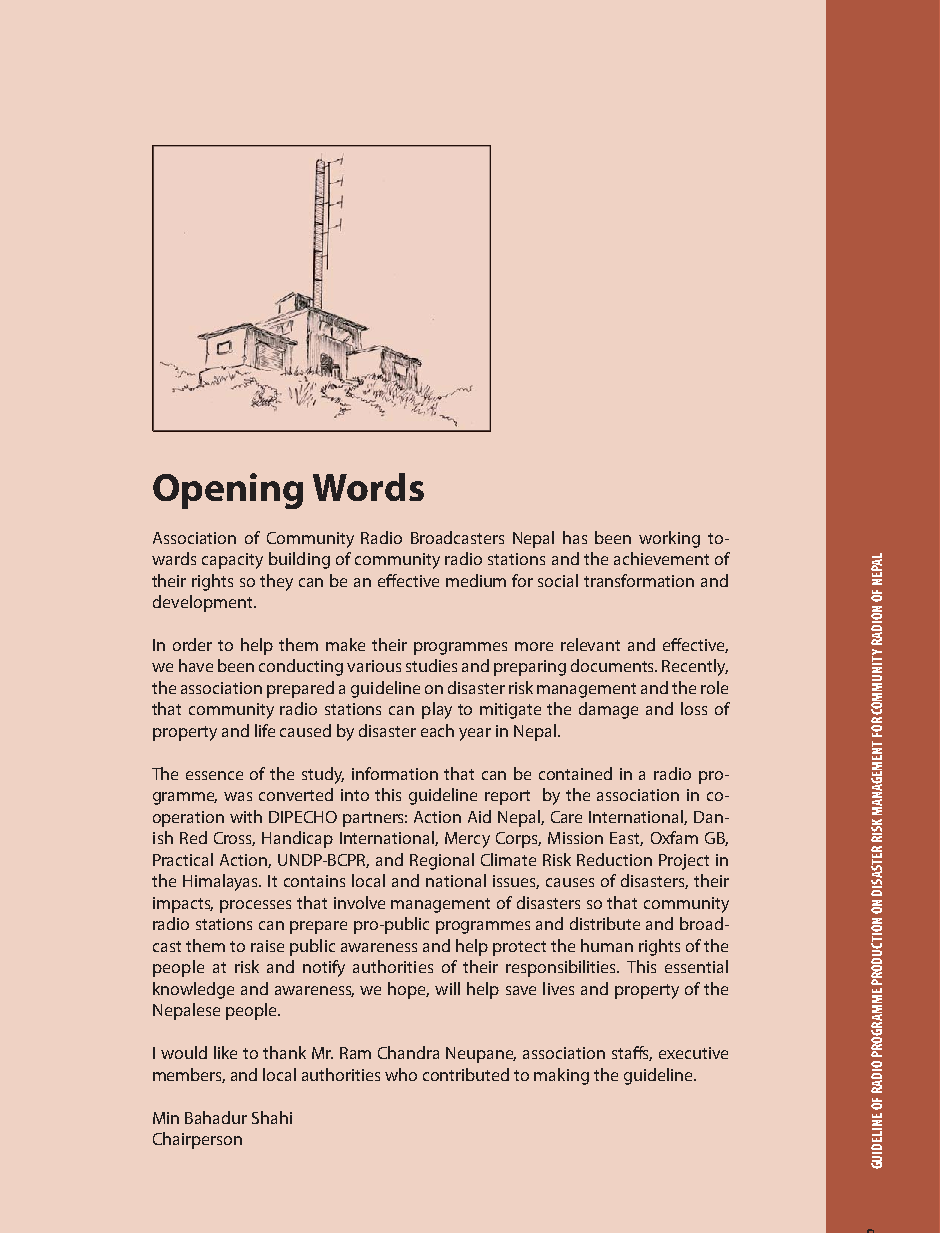 The image size is (952, 1233). Describe the element at coordinates (437, 710) in the screenshot. I see `play` at that location.
